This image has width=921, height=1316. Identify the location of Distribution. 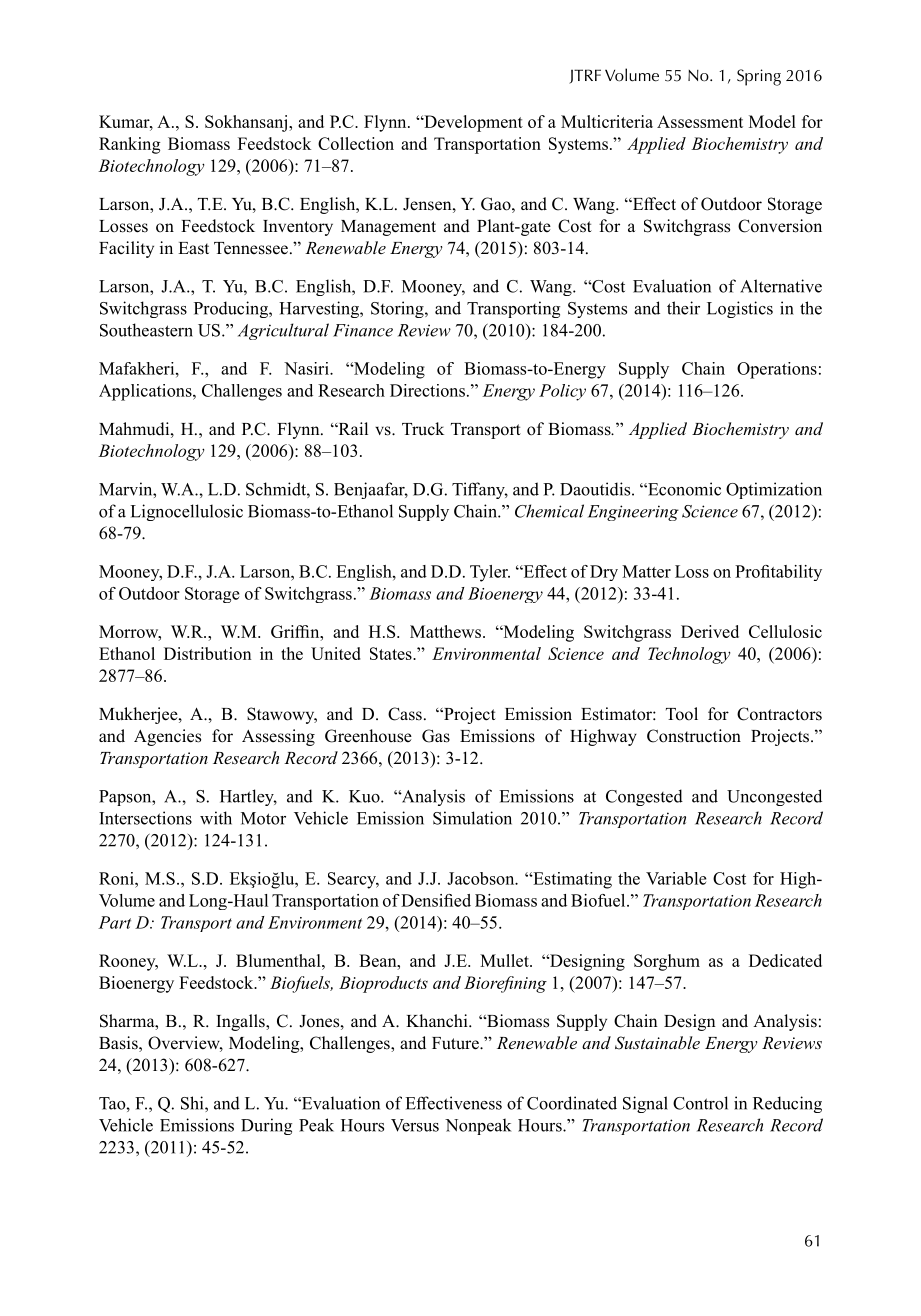
(208, 653).
